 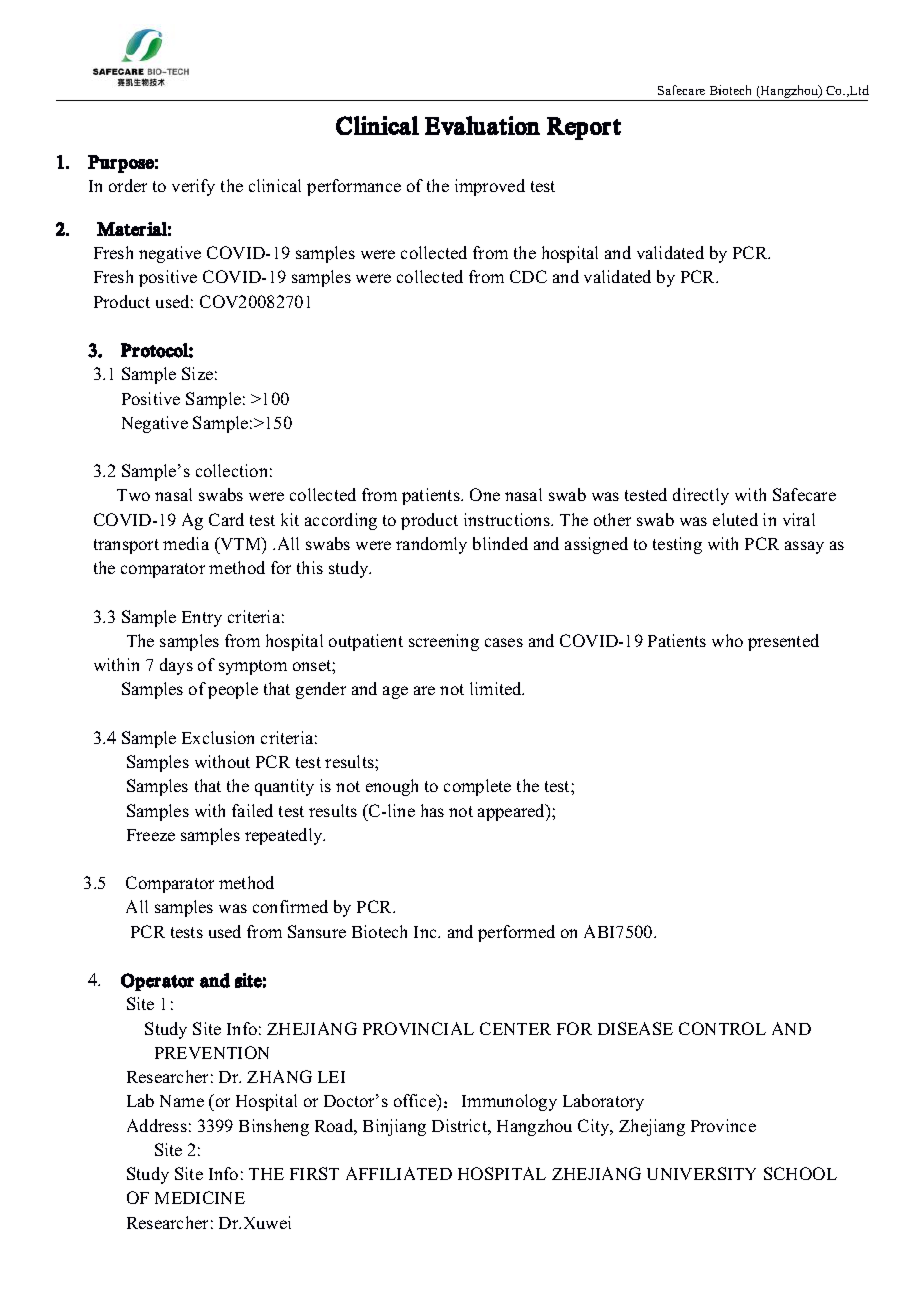 What do you see at coordinates (701, 496) in the screenshot?
I see `directly` at bounding box center [701, 496].
